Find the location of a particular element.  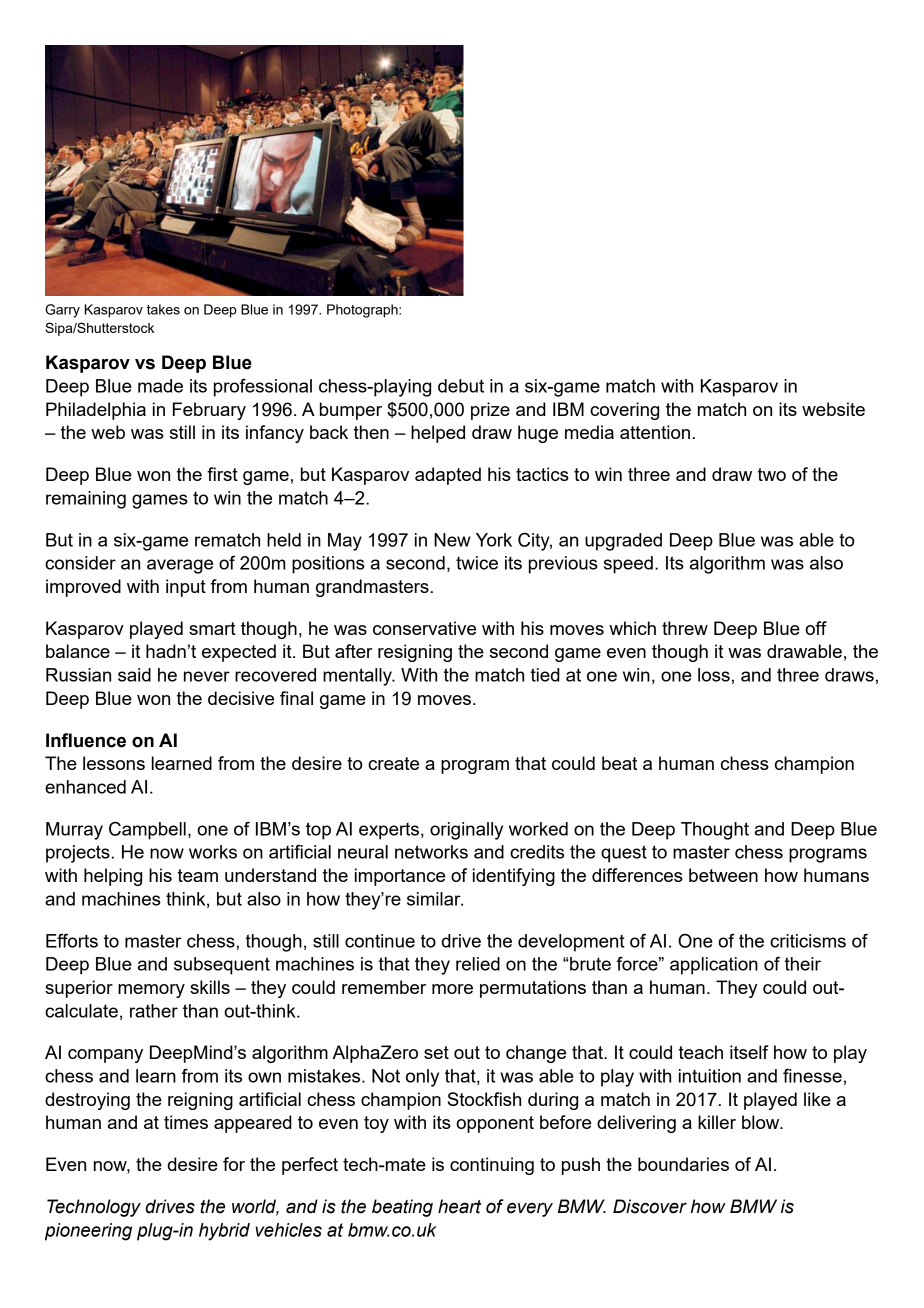

conservative is located at coordinates (424, 628).
